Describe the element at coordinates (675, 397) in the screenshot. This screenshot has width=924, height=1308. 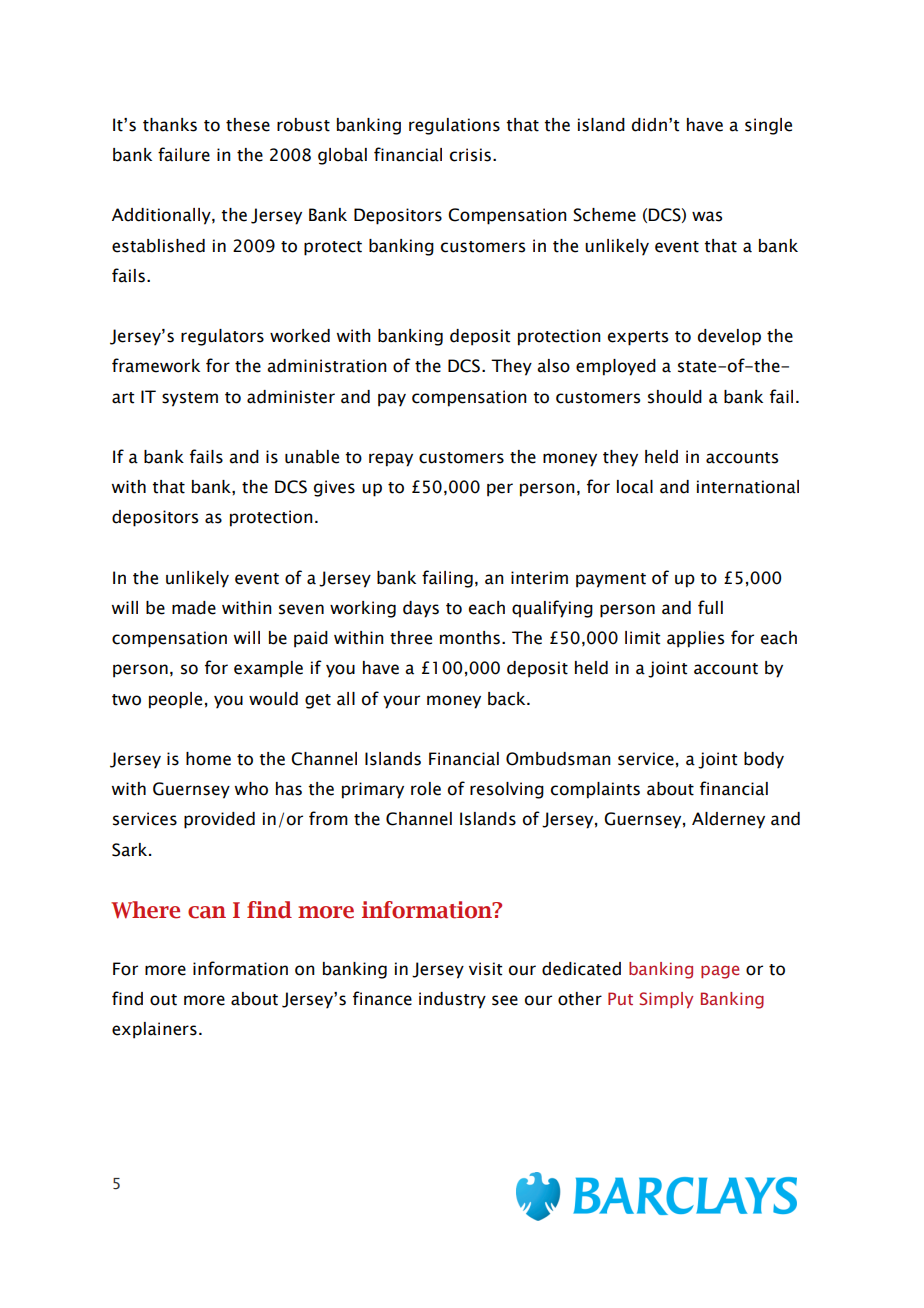
I see `should` at that location.
